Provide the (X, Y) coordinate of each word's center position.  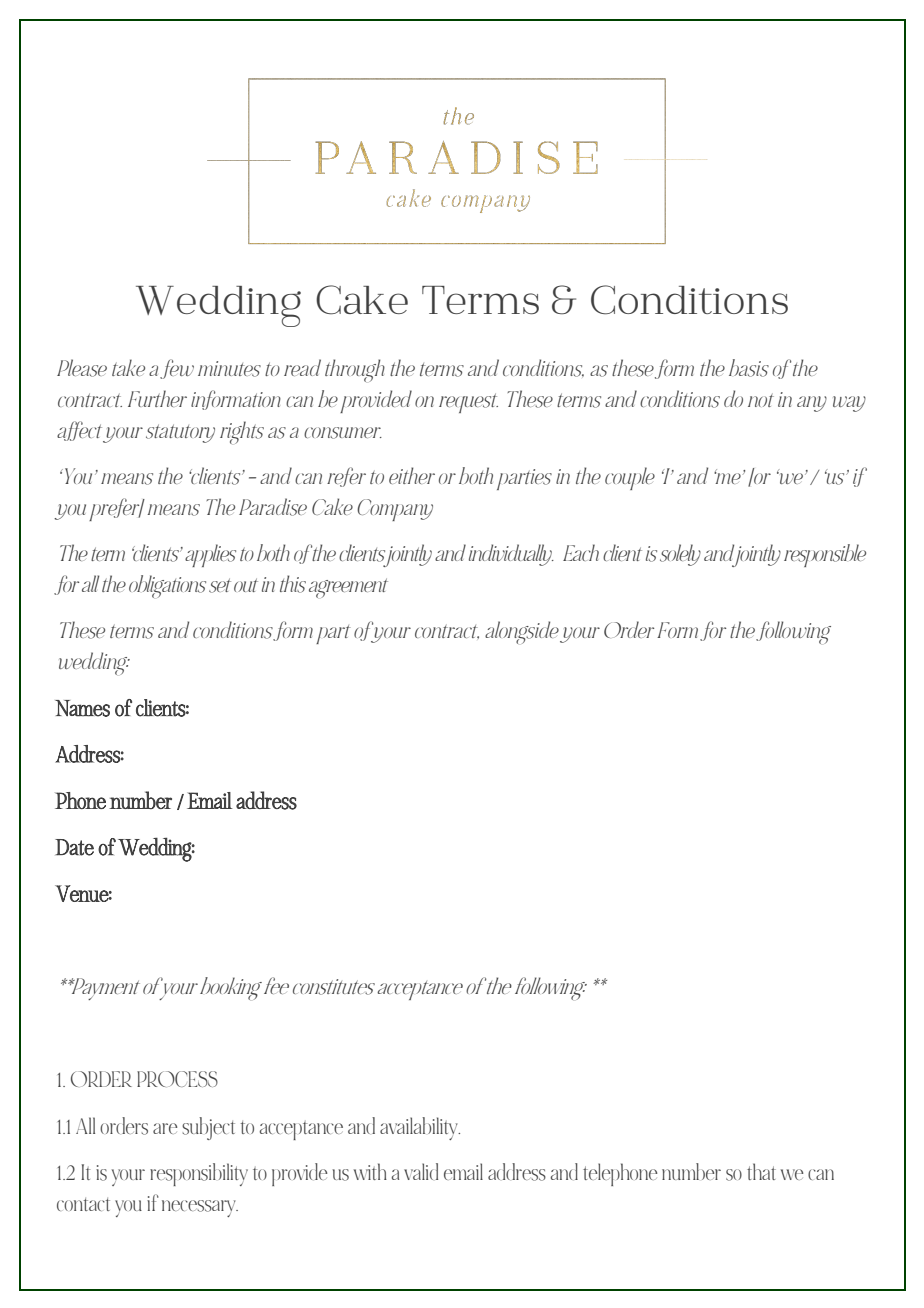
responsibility (199, 1174)
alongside (522, 632)
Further (157, 398)
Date (74, 847)
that (761, 1171)
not (761, 400)
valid (421, 1171)
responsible (825, 555)
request (468, 403)
